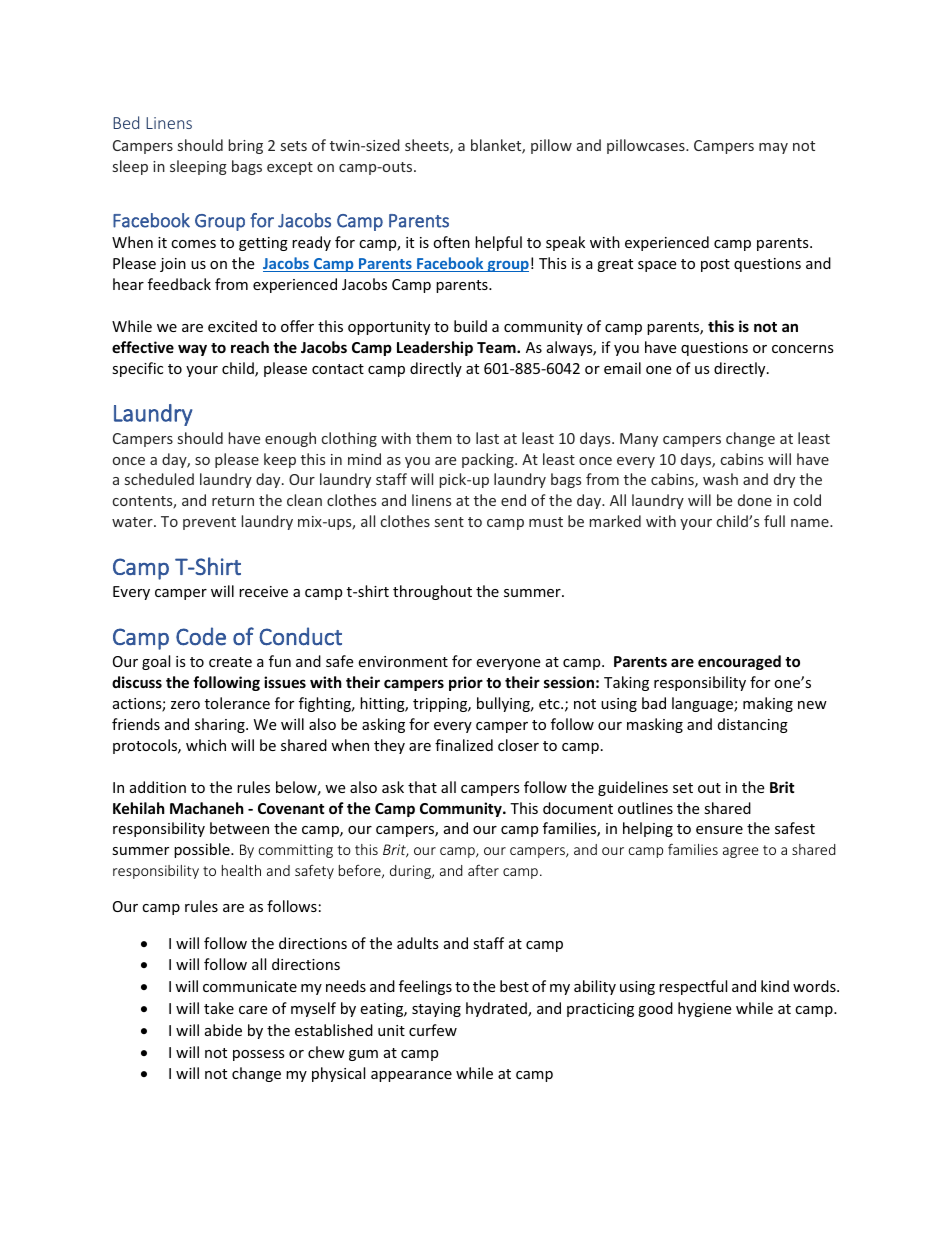 This screenshot has width=952, height=1233. What do you see at coordinates (483, 870) in the screenshot?
I see `after` at bounding box center [483, 870].
